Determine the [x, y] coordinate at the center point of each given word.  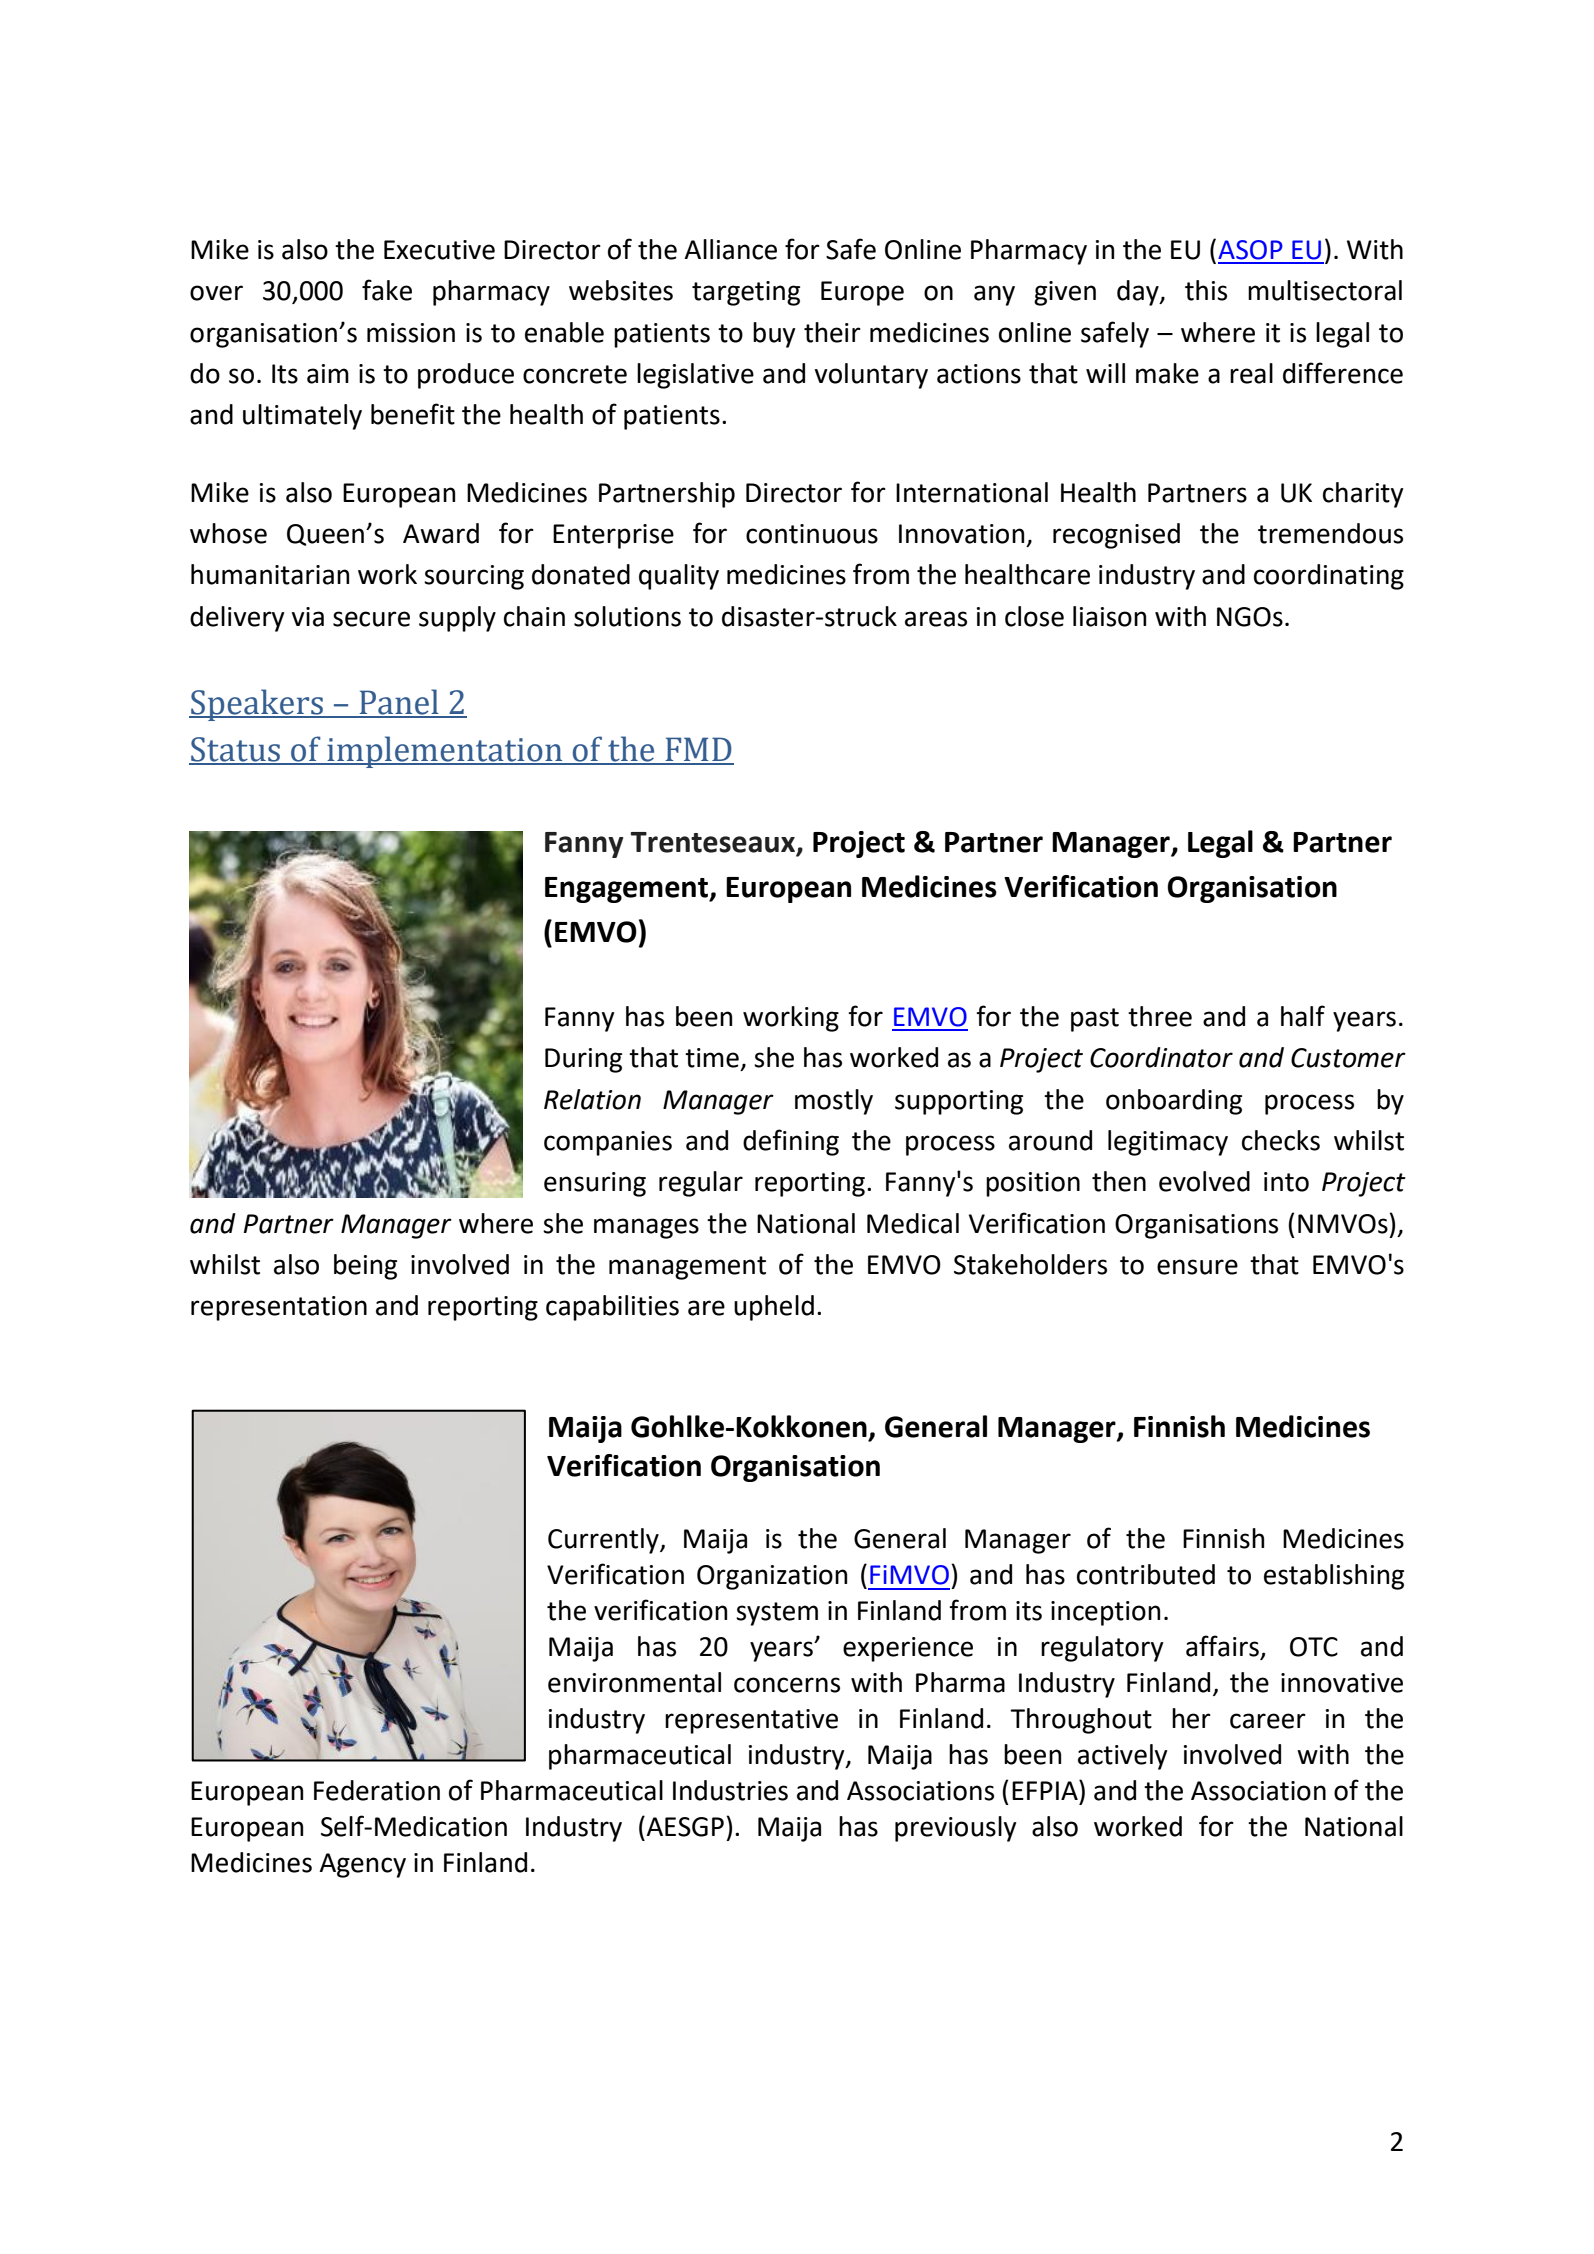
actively [1123, 1757]
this [1206, 290]
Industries [730, 1790]
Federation [377, 1790]
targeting [746, 293]
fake [387, 290]
